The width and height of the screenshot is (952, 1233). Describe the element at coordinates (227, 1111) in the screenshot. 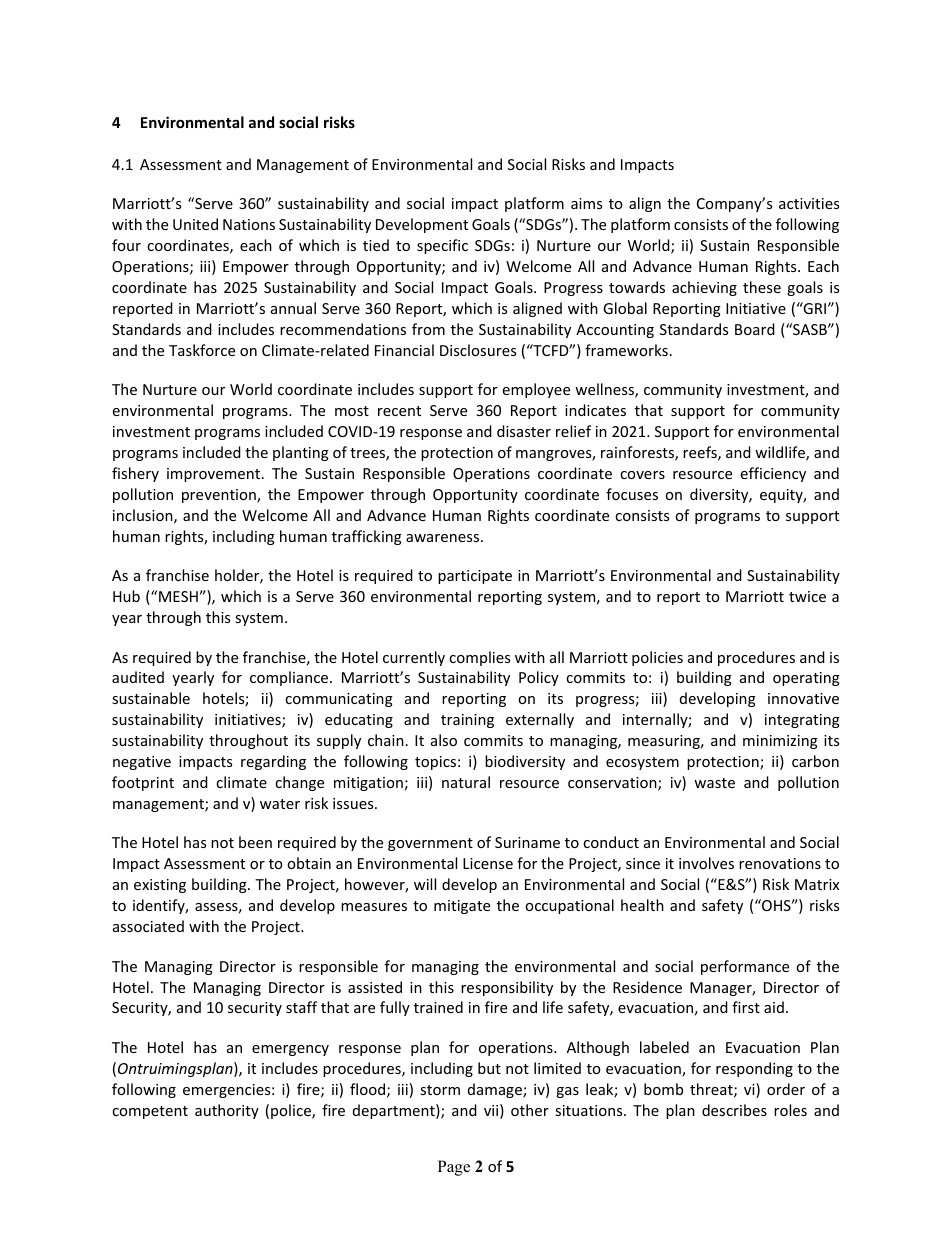

I see `authority` at that location.
